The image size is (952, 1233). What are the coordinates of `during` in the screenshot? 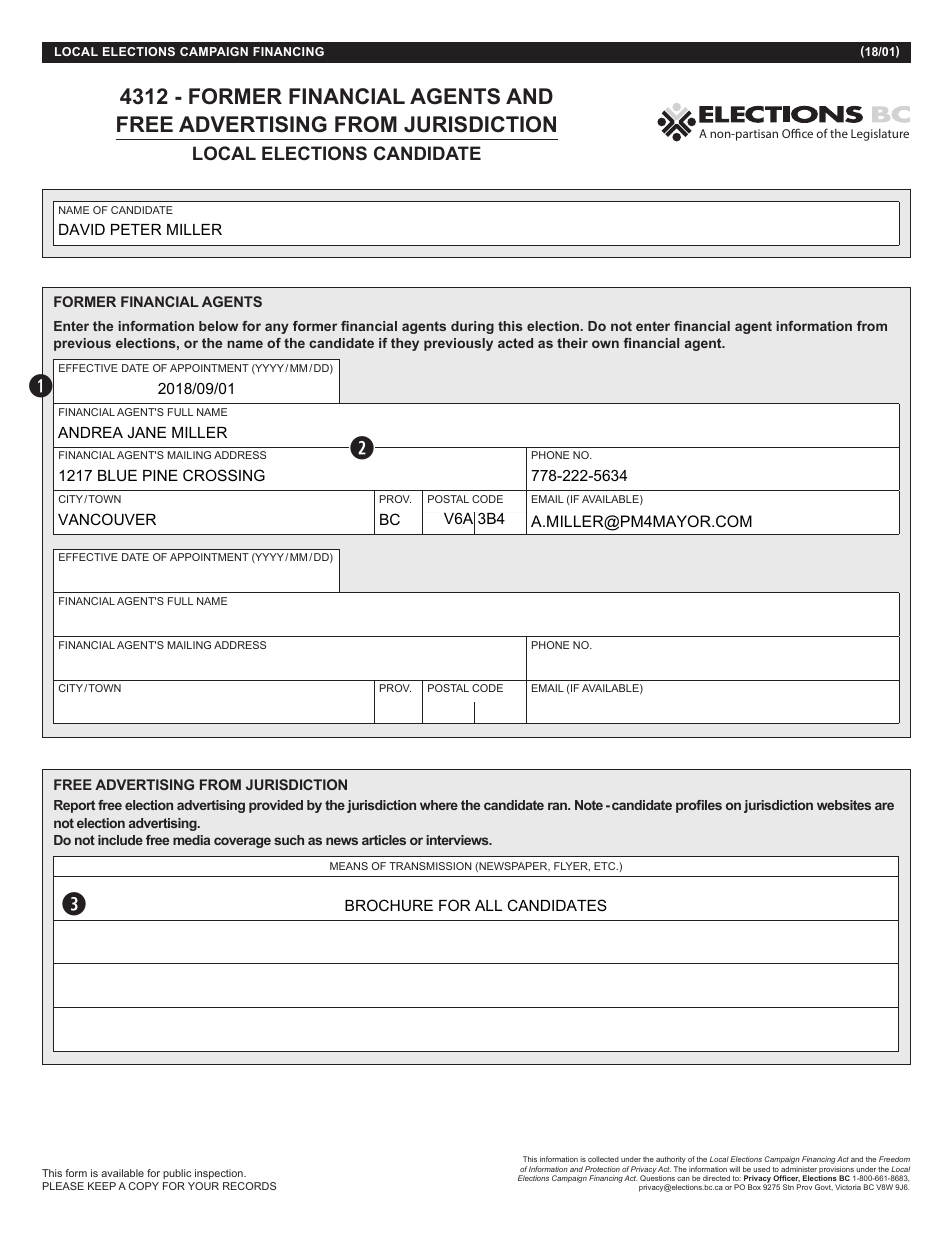 It's located at (472, 327).
